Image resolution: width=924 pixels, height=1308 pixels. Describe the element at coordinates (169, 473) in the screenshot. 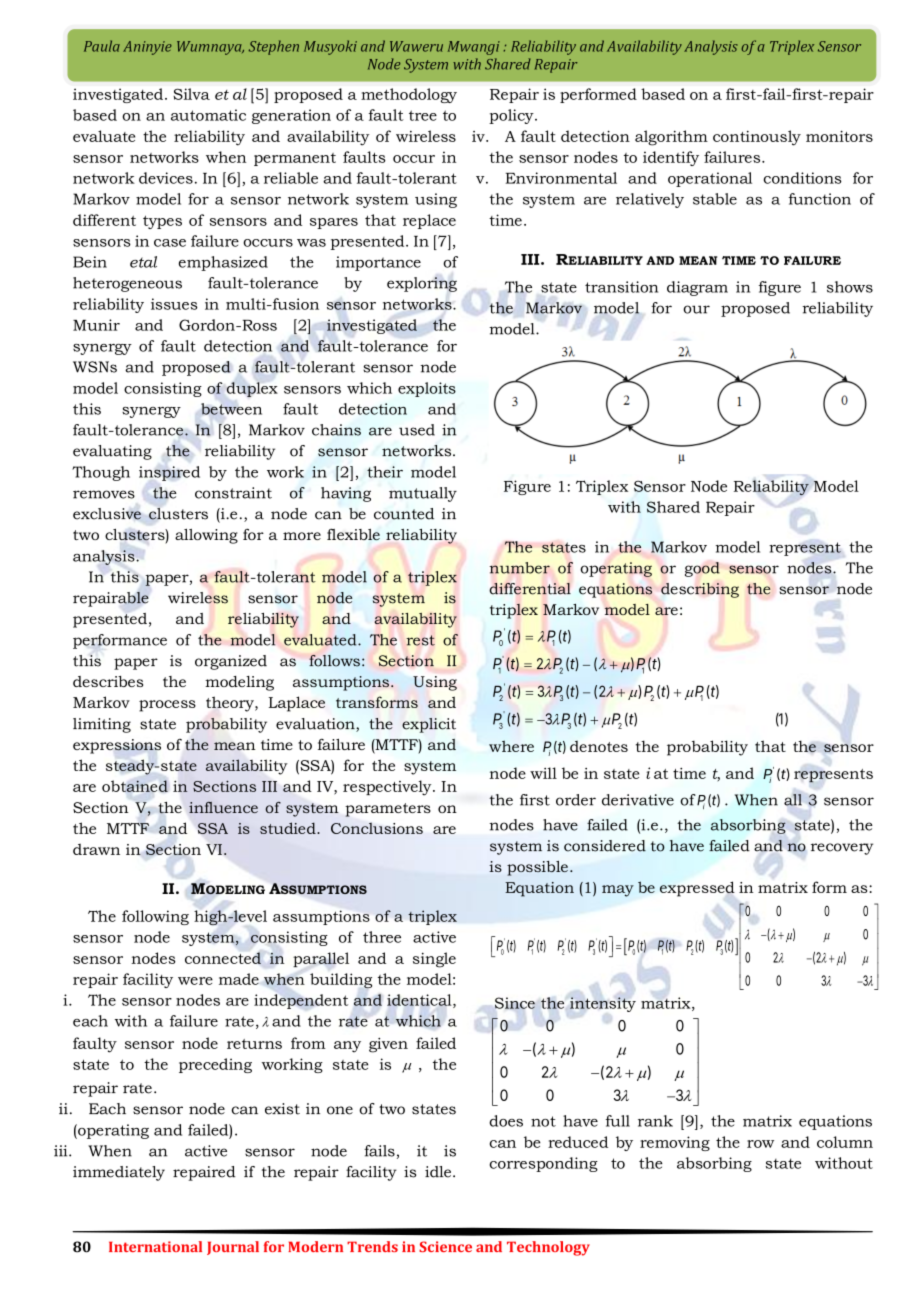

I see `inspired` at that location.
